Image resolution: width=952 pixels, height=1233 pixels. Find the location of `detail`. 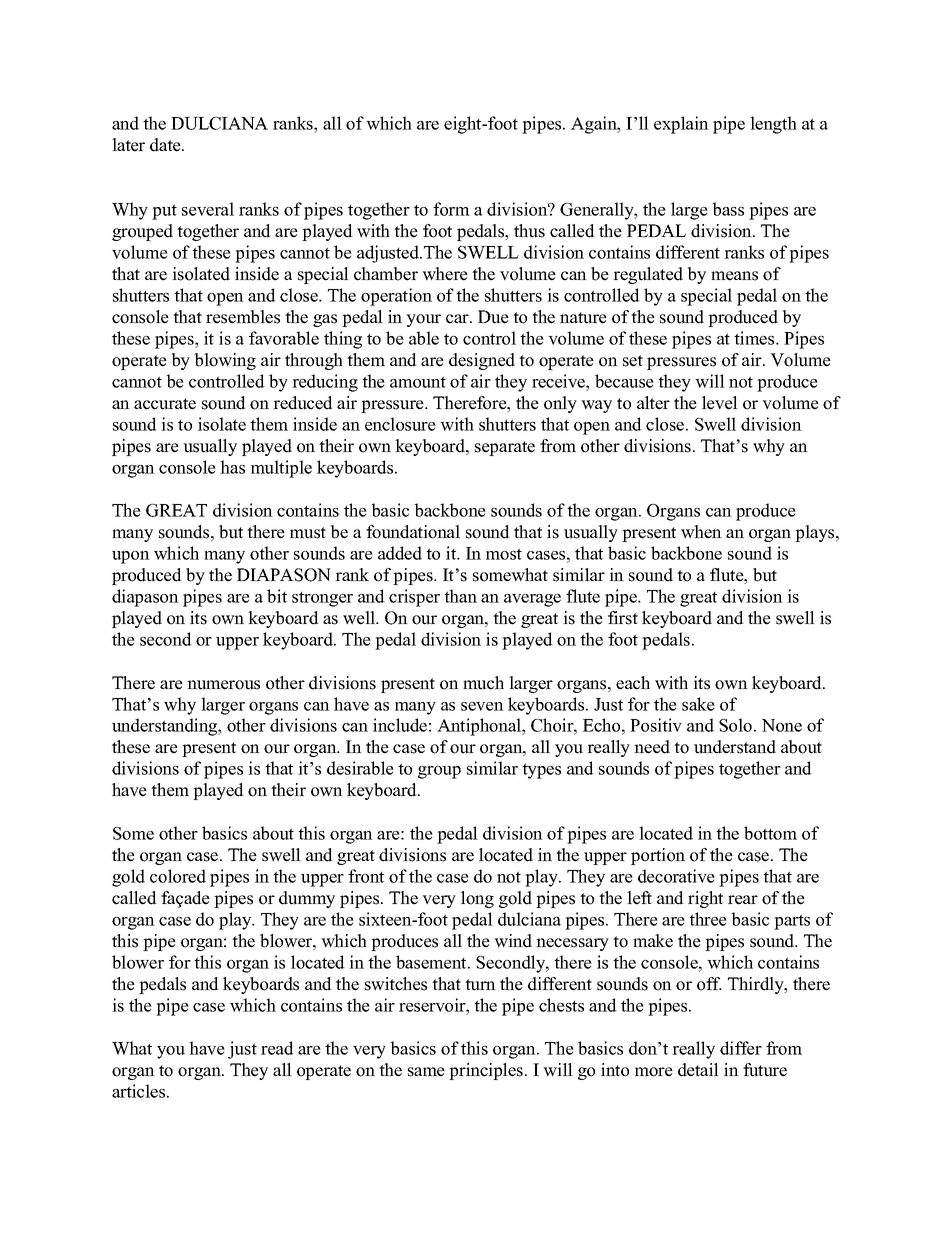

detail is located at coordinates (698, 1070).
